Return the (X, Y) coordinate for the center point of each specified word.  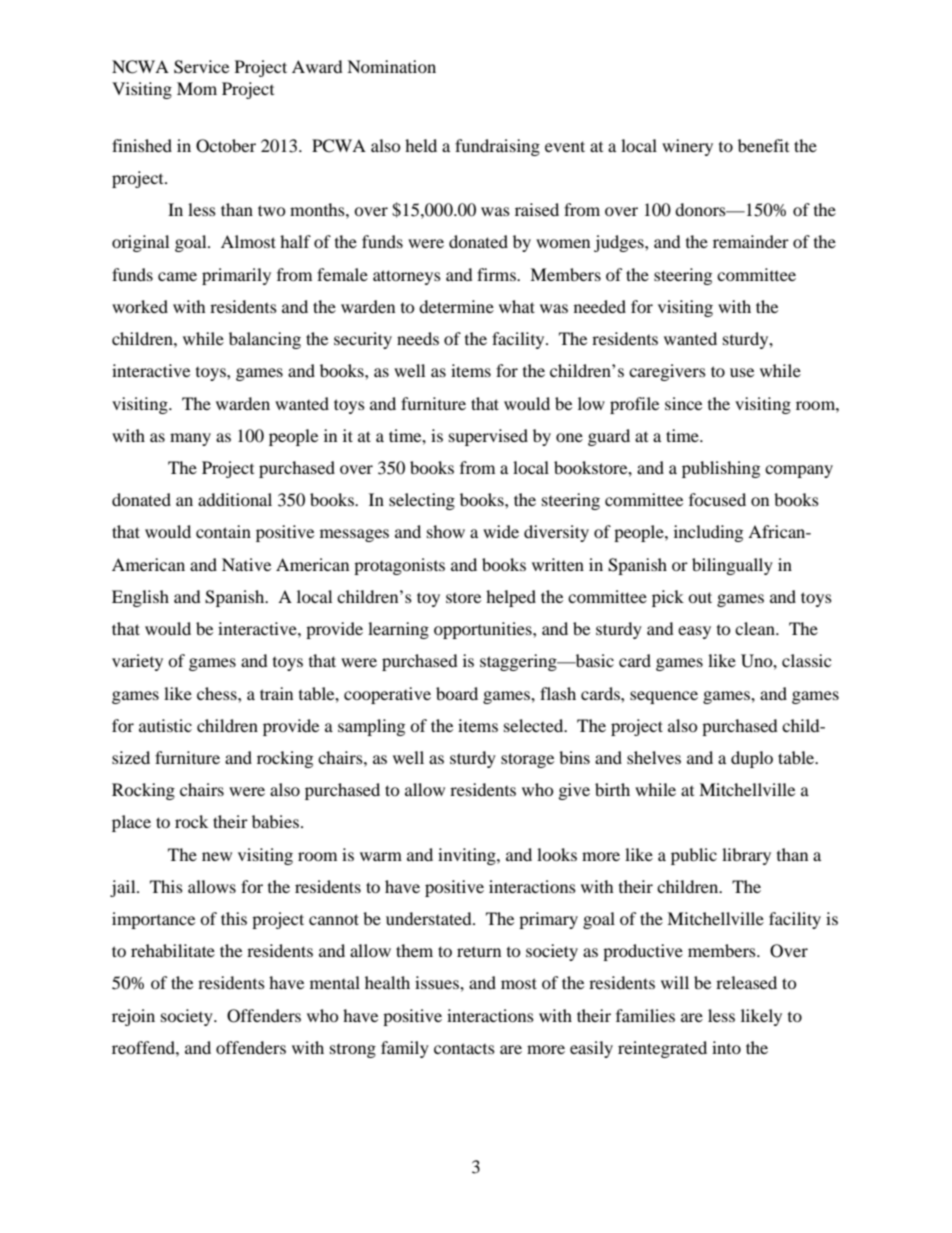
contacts (464, 1048)
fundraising (497, 147)
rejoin (133, 1017)
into (726, 1047)
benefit (763, 145)
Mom (197, 88)
